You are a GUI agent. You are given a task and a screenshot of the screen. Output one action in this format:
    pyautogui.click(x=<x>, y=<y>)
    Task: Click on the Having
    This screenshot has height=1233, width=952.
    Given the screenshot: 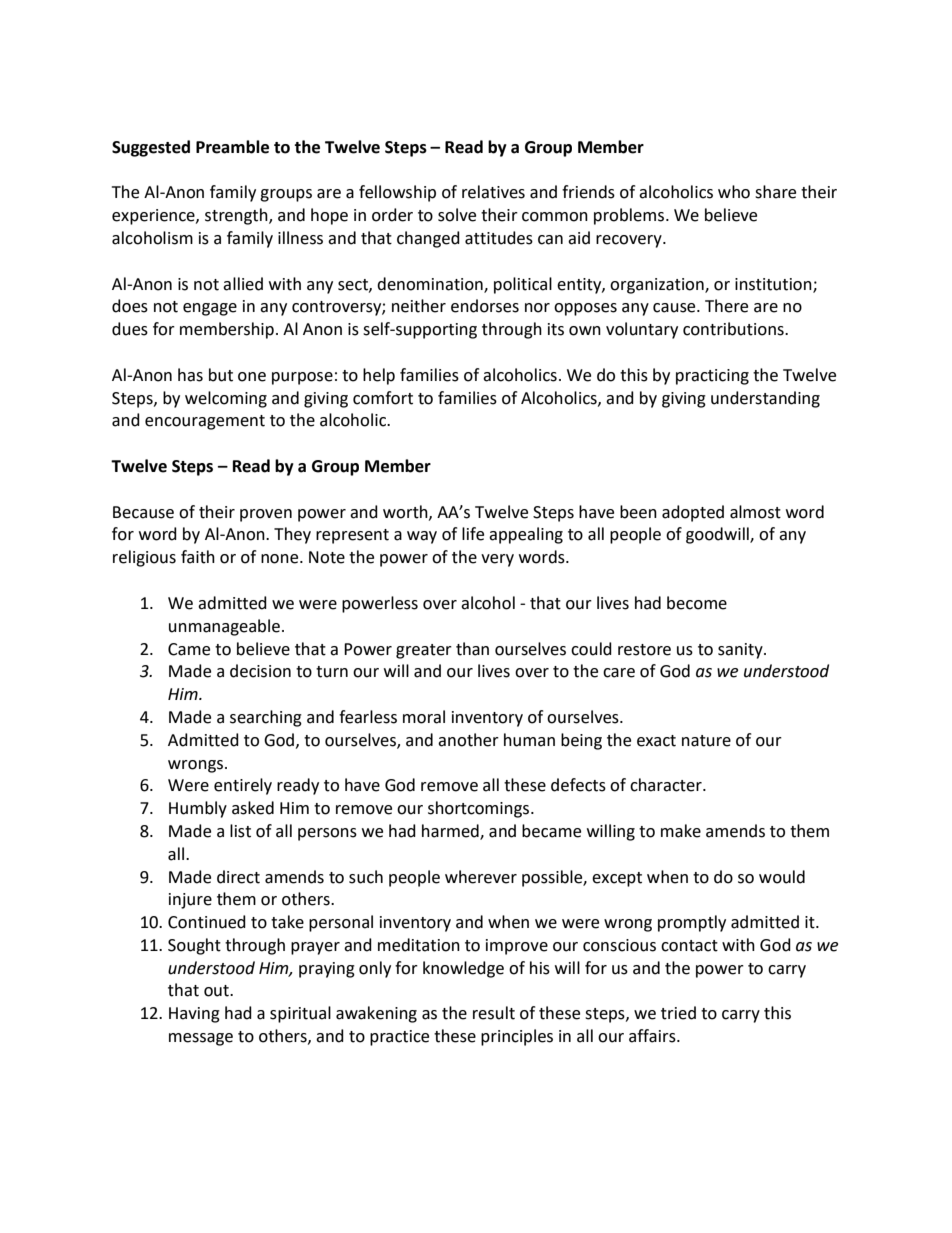 What is the action you would take?
    pyautogui.click(x=194, y=1015)
